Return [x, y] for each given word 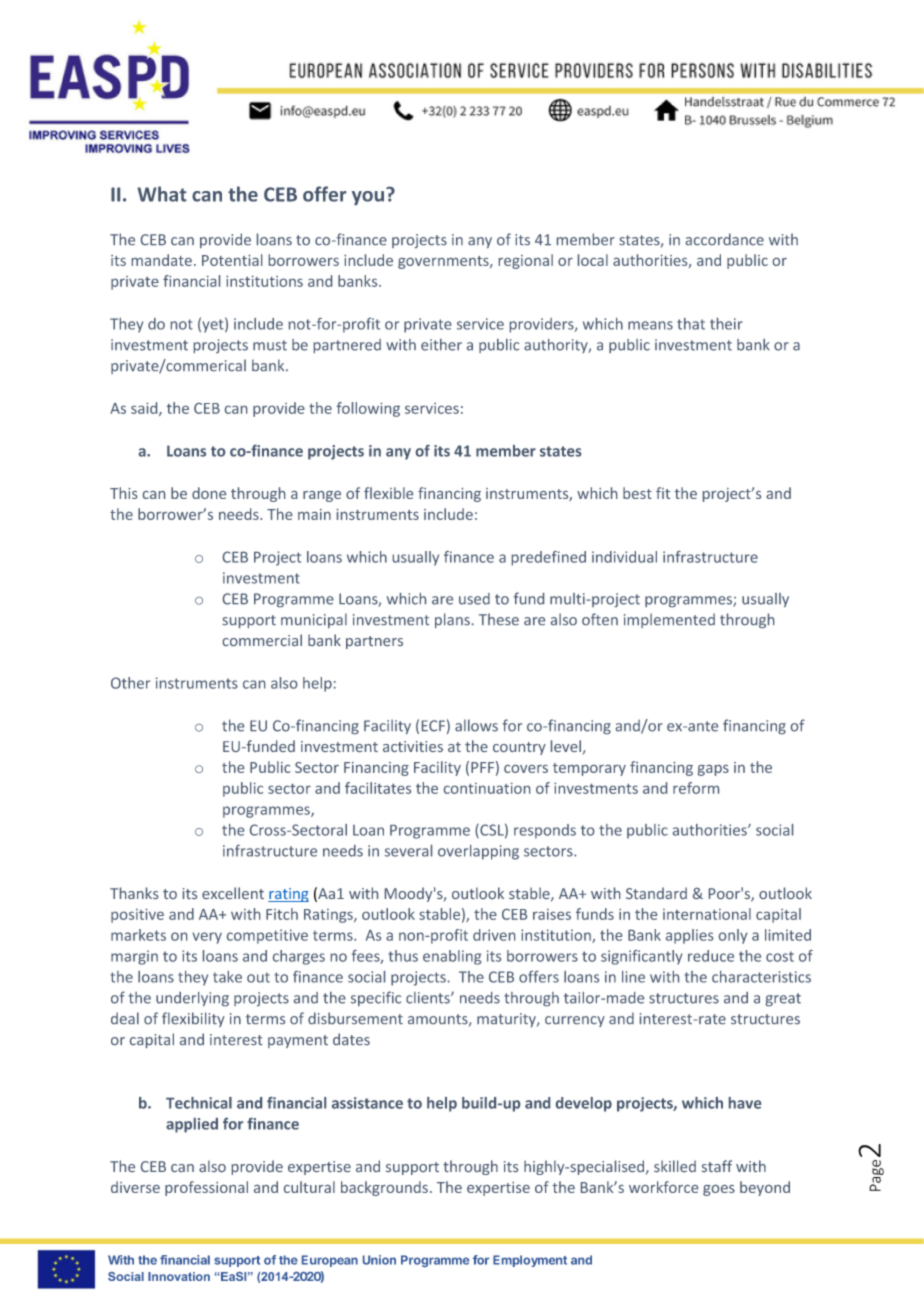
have [745, 1103]
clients [429, 998]
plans [452, 620]
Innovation [179, 1276]
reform [696, 788]
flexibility [193, 1019]
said [145, 409]
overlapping [478, 852]
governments [444, 262]
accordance [725, 239]
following [368, 409]
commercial [262, 640]
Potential [232, 260]
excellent [233, 893]
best [637, 493]
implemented [669, 620]
